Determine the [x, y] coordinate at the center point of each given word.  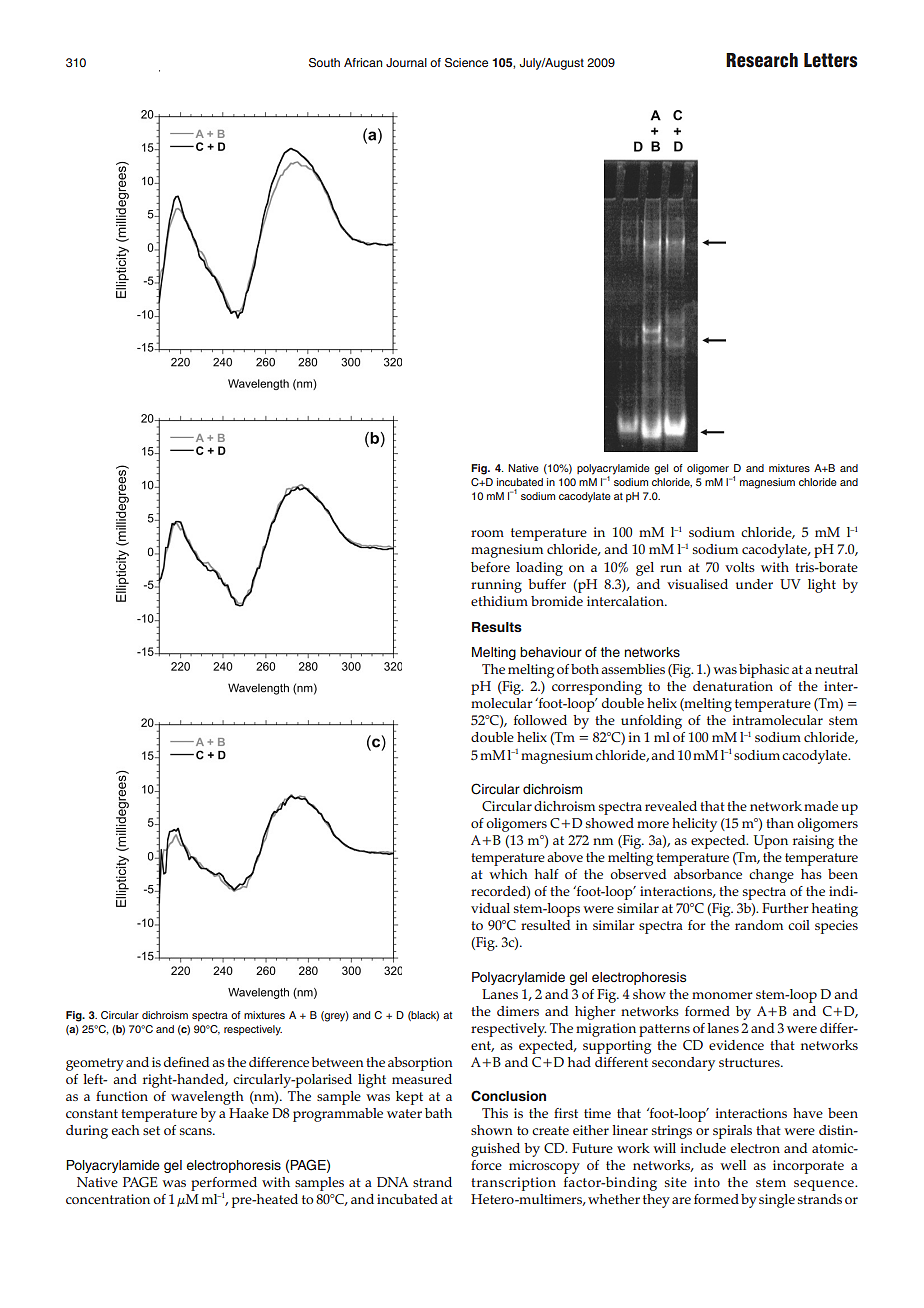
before [490, 567]
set [151, 1130]
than [780, 823]
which [508, 874]
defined [186, 1062]
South [324, 63]
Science [466, 63]
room [487, 533]
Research [762, 60]
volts [740, 567]
